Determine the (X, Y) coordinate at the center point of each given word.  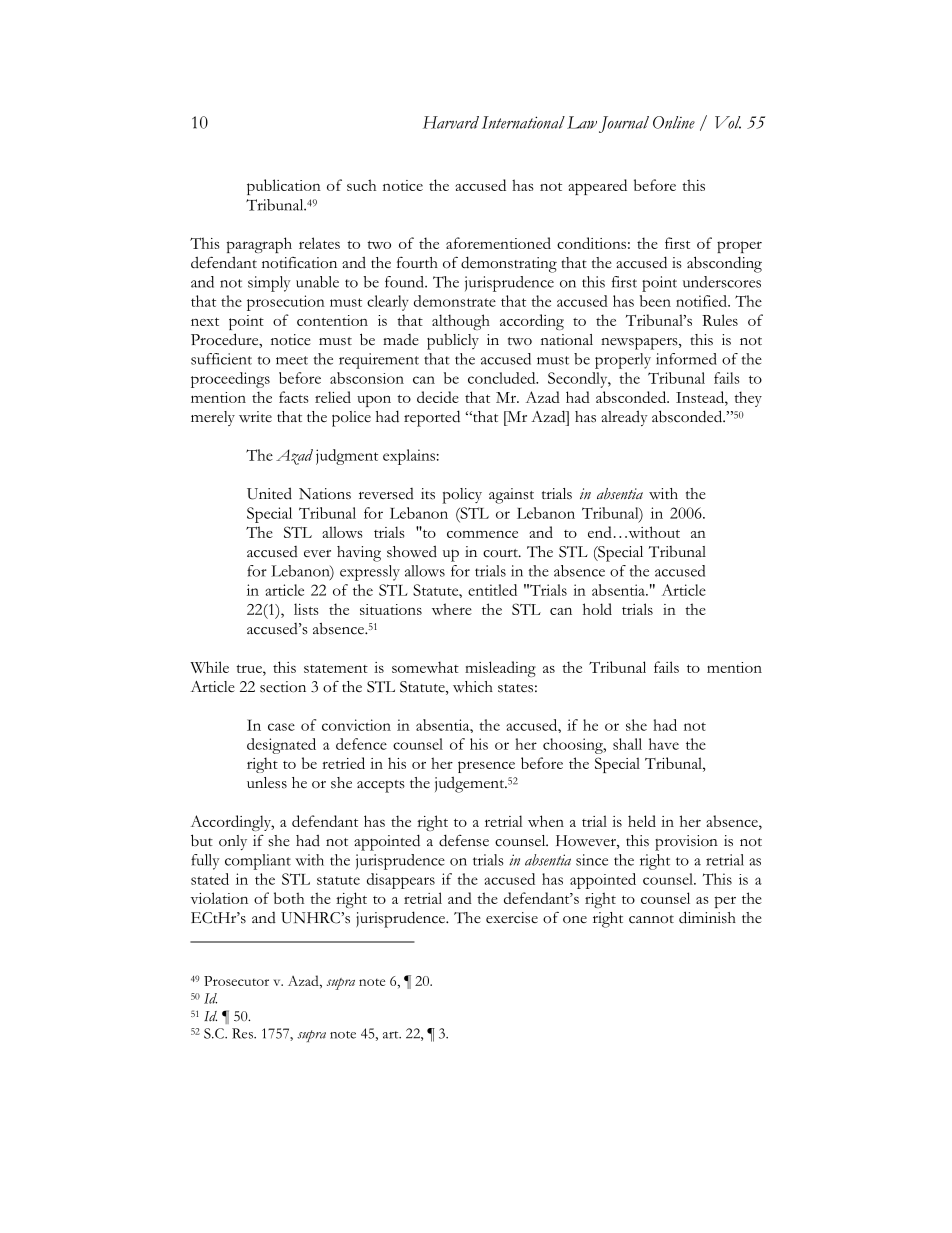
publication (284, 187)
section (283, 687)
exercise (512, 918)
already (624, 418)
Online (674, 122)
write (255, 416)
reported (432, 418)
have (664, 744)
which (473, 687)
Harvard (451, 122)
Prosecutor (236, 981)
